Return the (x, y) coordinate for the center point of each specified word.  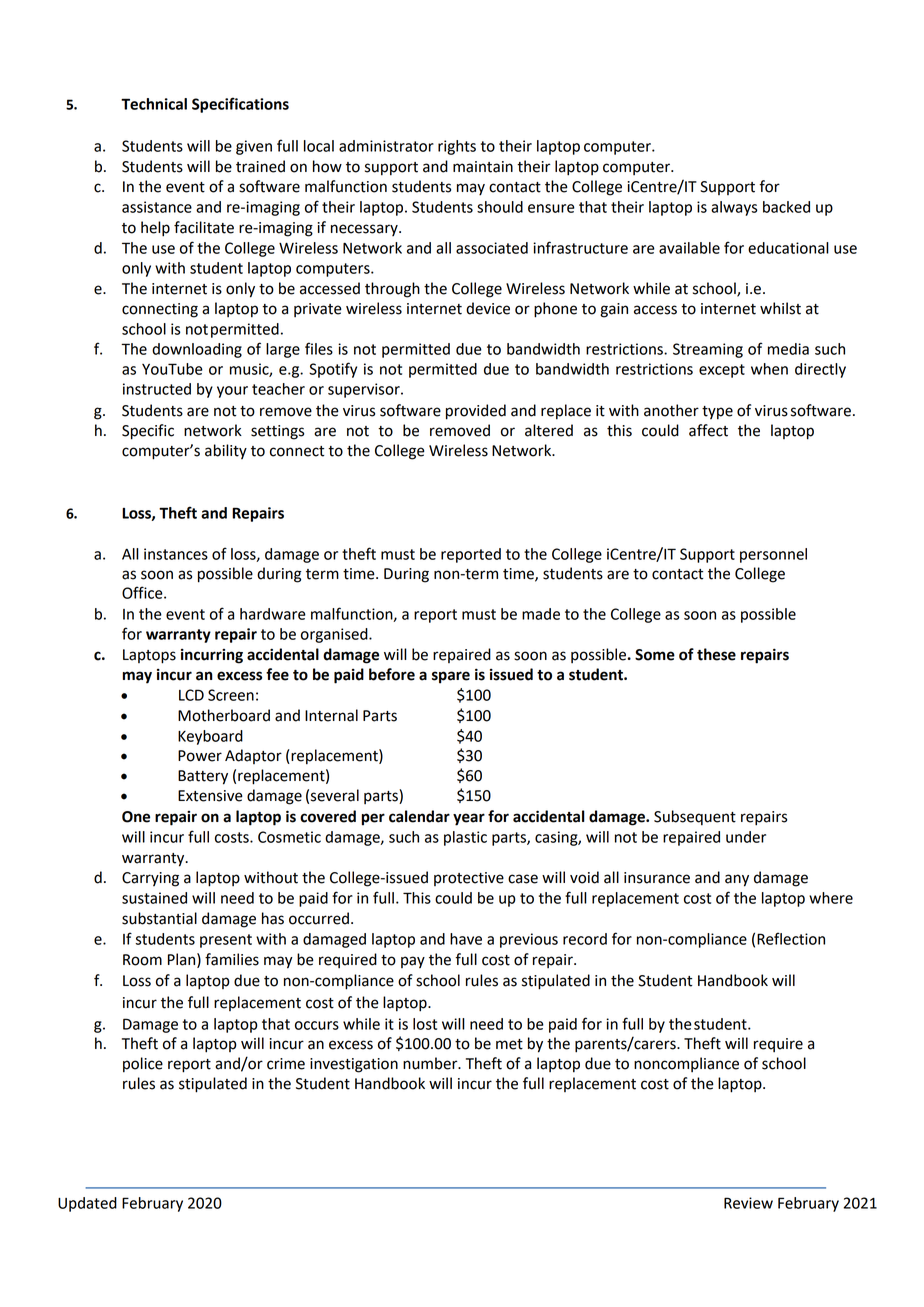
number (431, 1063)
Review (748, 1203)
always (734, 208)
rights (457, 147)
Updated (87, 1204)
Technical (154, 104)
